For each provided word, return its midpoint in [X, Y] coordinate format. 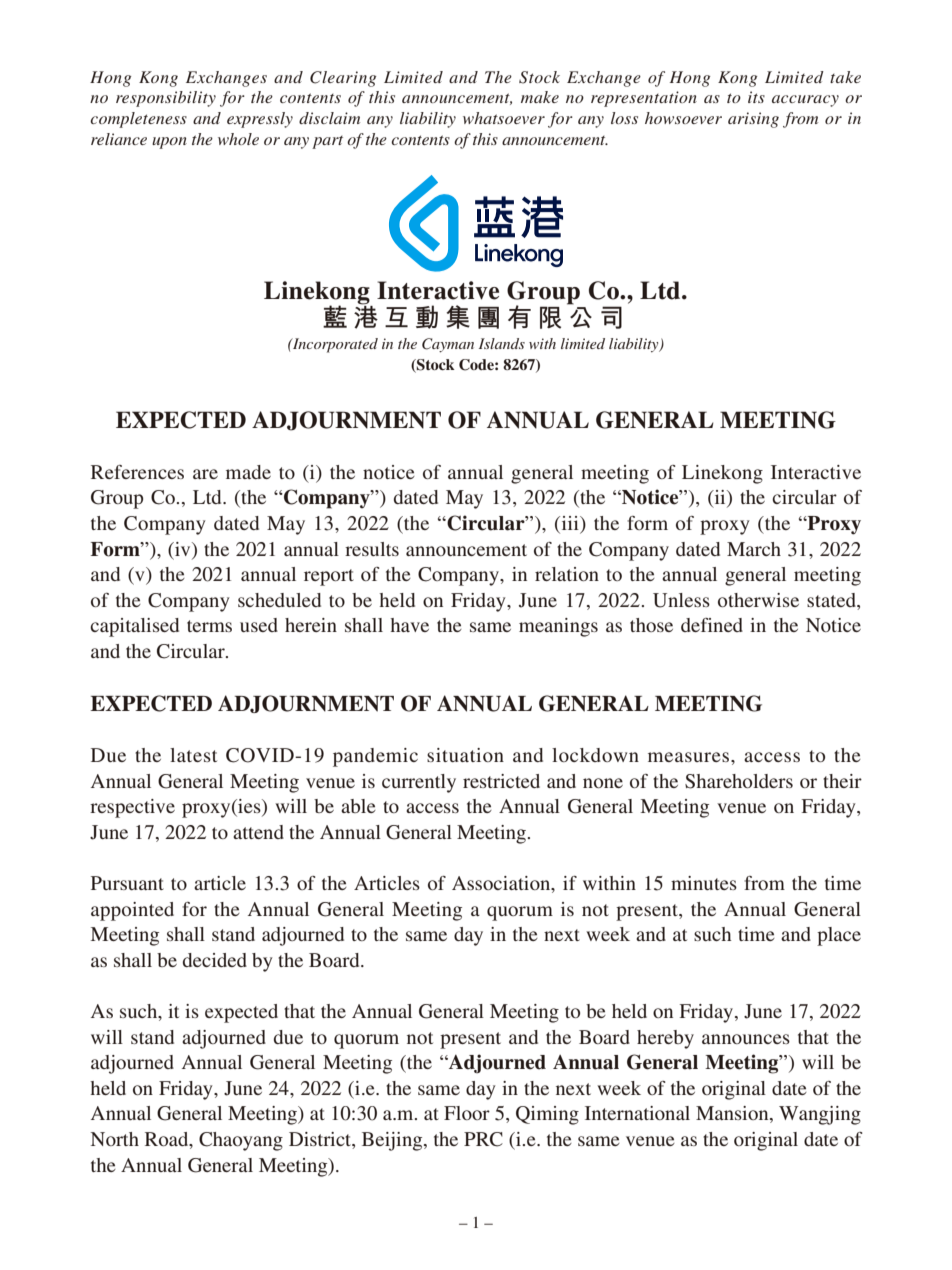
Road [168, 1140]
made [248, 472]
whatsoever [504, 118]
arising [753, 120]
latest [193, 755]
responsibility [166, 99]
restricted [501, 781]
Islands [502, 343]
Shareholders [739, 781]
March [754, 549]
